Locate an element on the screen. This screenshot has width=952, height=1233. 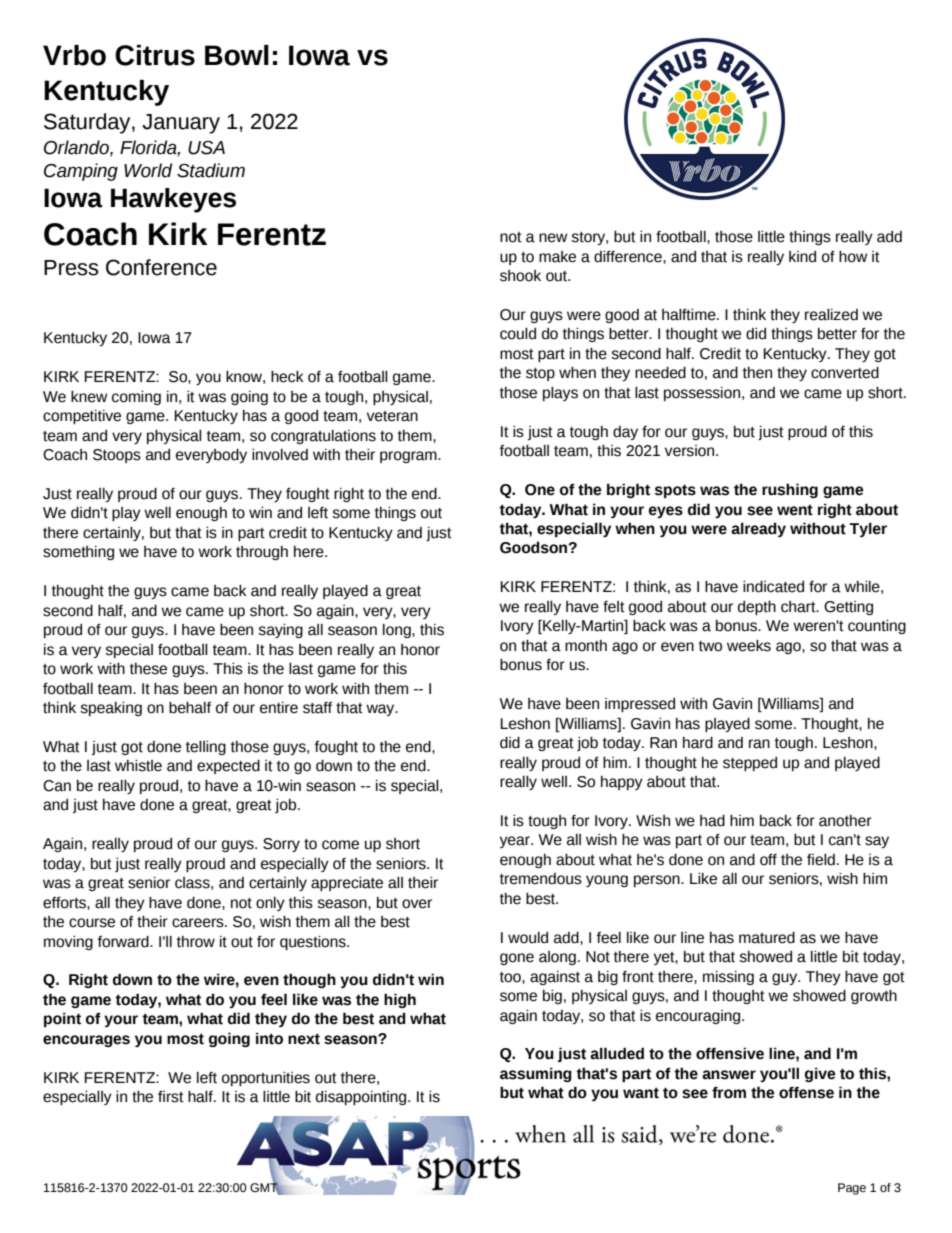
matured is located at coordinates (767, 938).
